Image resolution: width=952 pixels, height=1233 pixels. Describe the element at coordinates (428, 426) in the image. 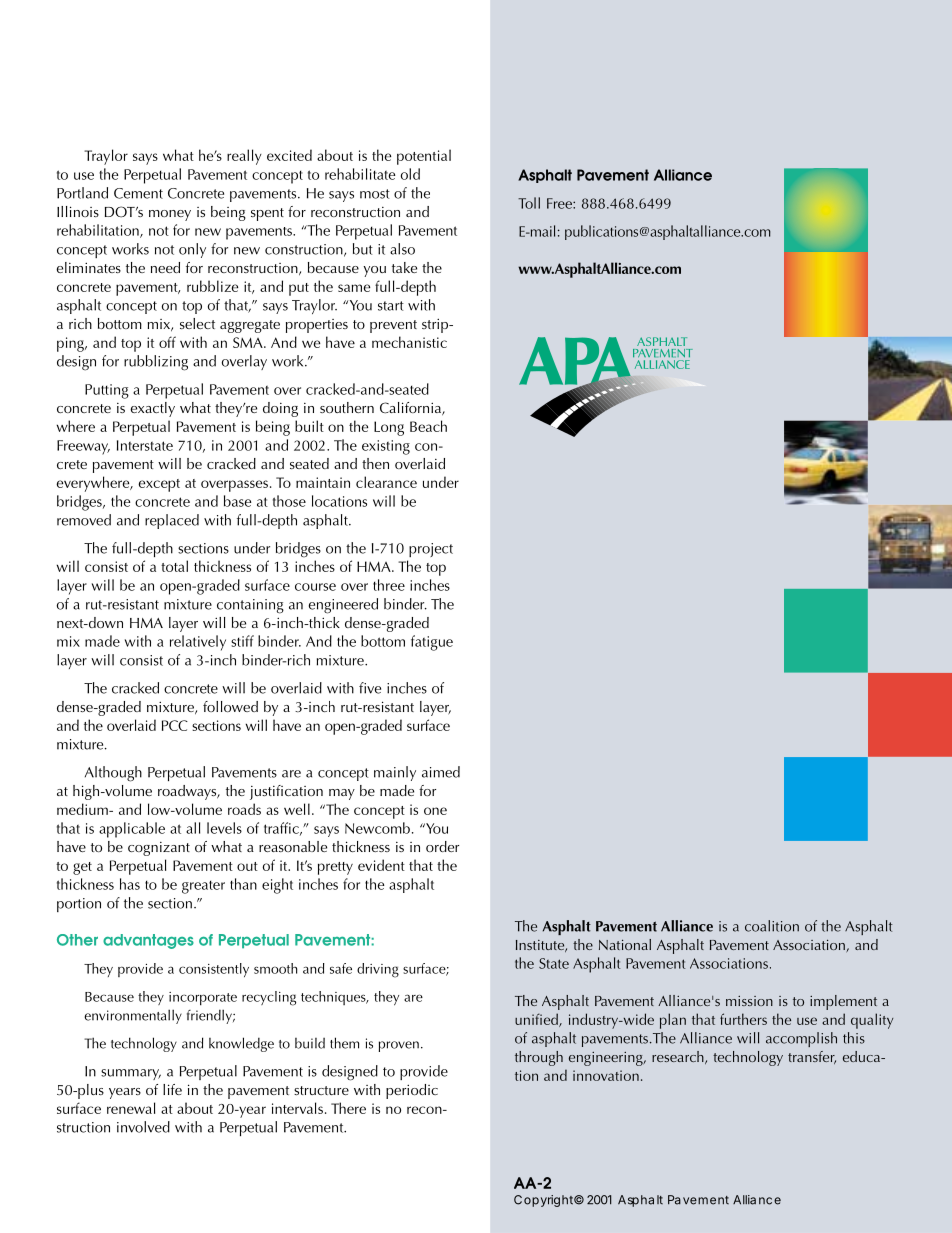

I see `Beach` at that location.
